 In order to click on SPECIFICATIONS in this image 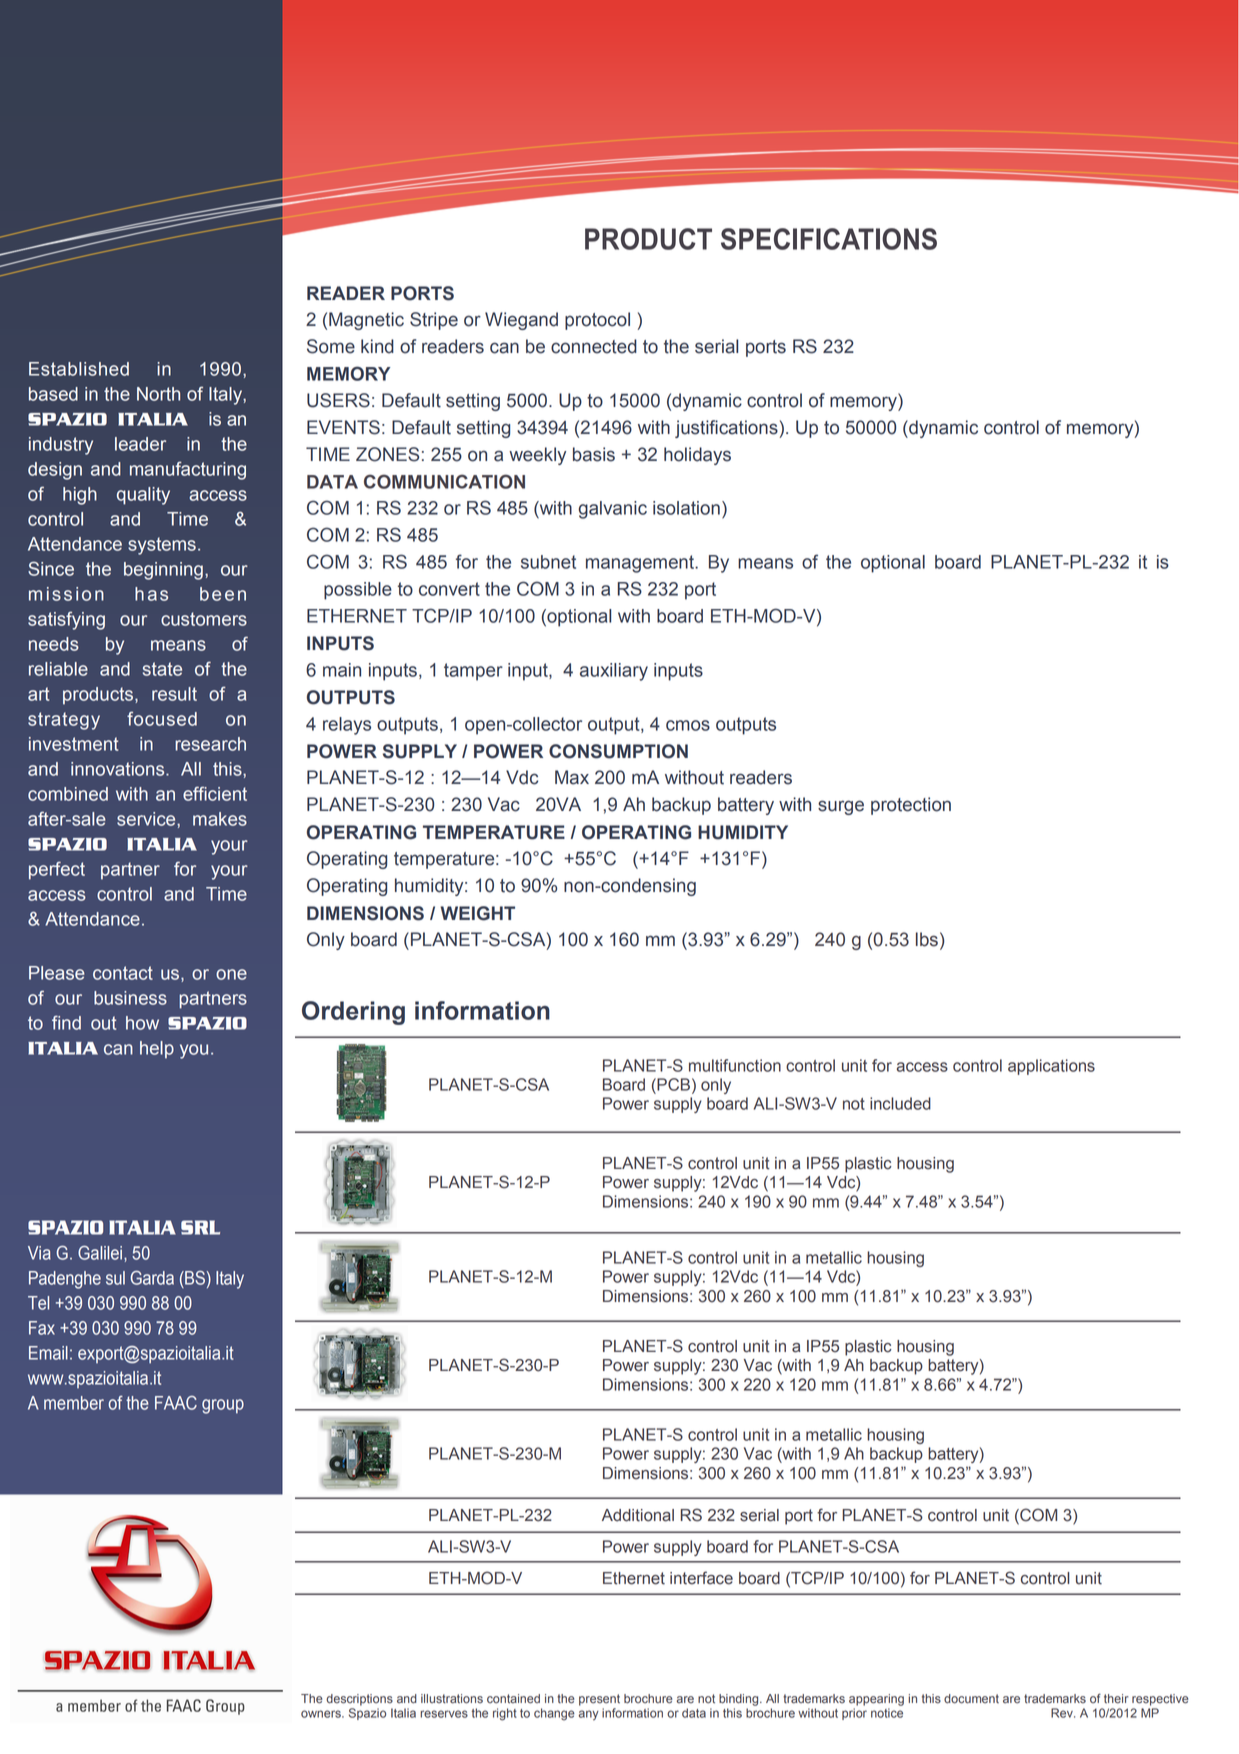, I will do `click(829, 239)`.
